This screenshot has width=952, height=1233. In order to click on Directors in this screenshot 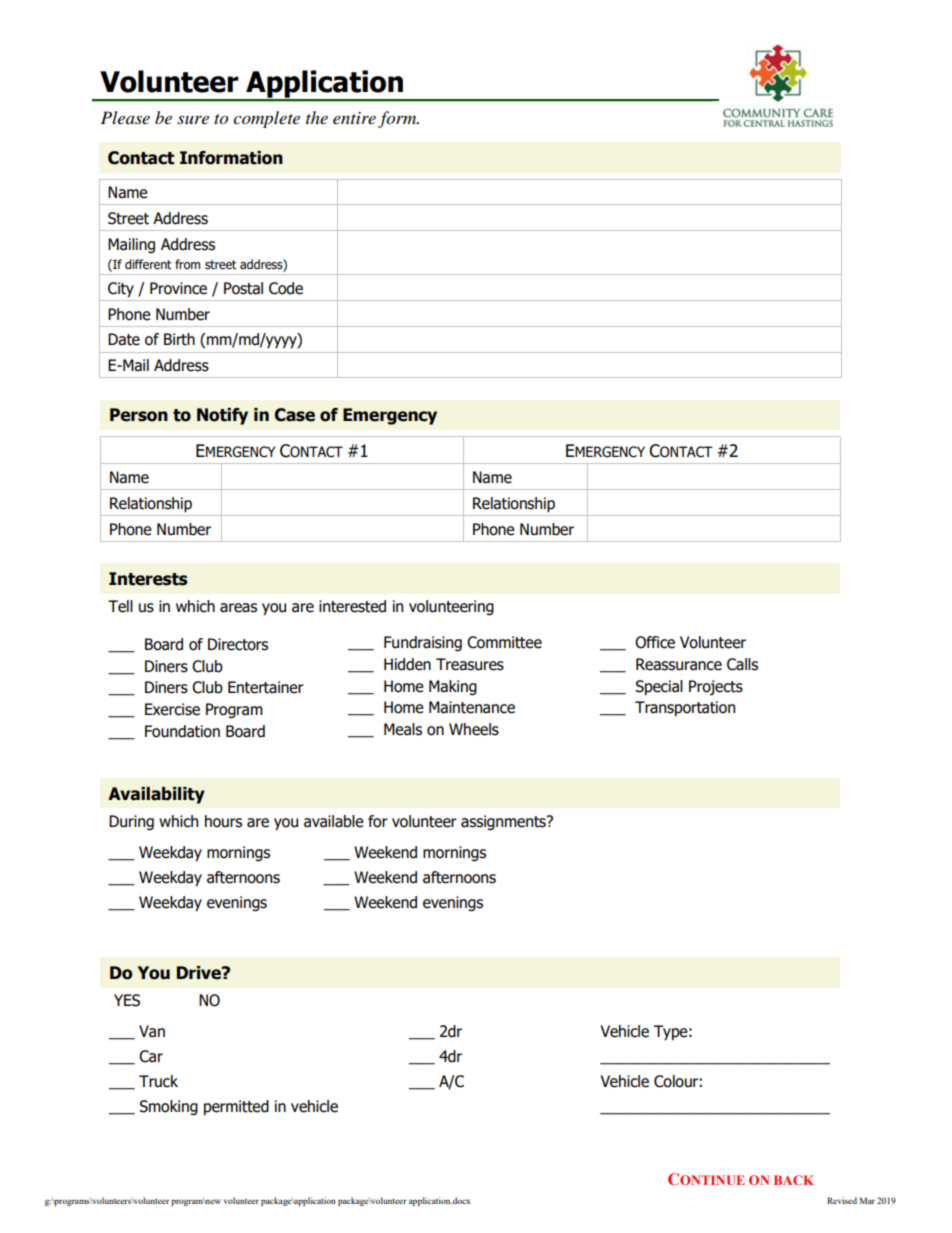, I will do `click(238, 644)`.
